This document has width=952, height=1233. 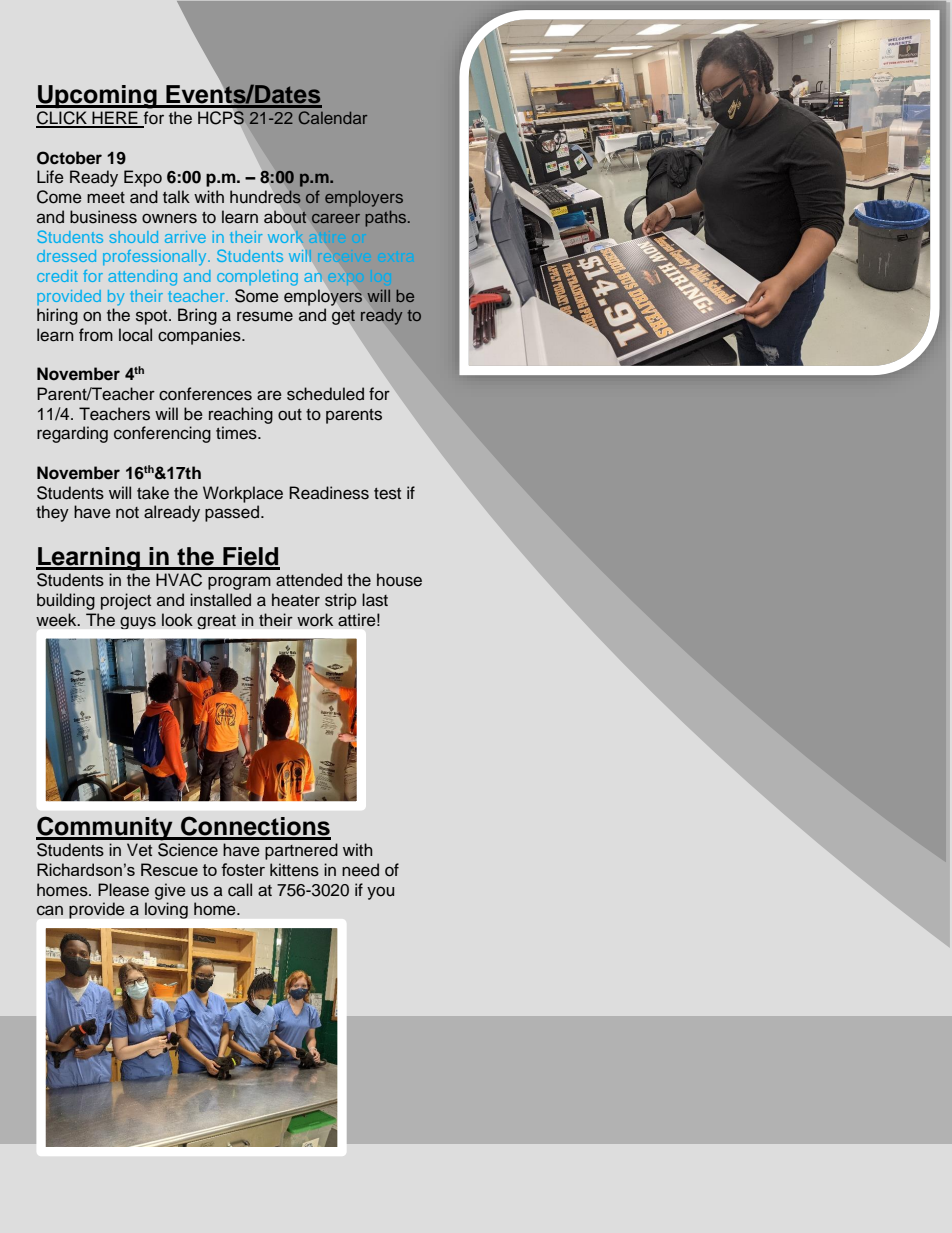 What do you see at coordinates (127, 513) in the document?
I see `not` at bounding box center [127, 513].
